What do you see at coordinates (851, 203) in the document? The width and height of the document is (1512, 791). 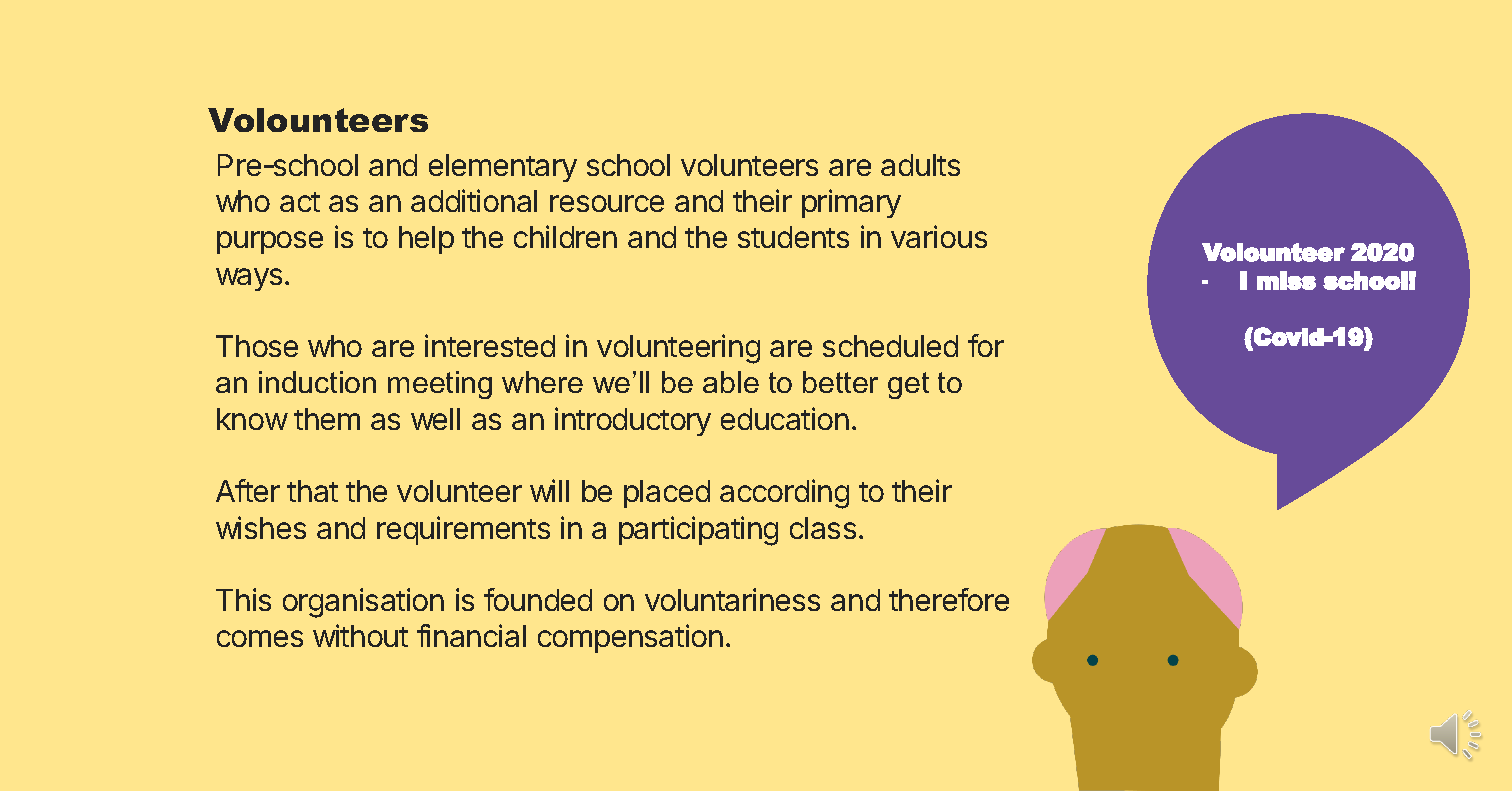 I see `primary` at bounding box center [851, 203].
